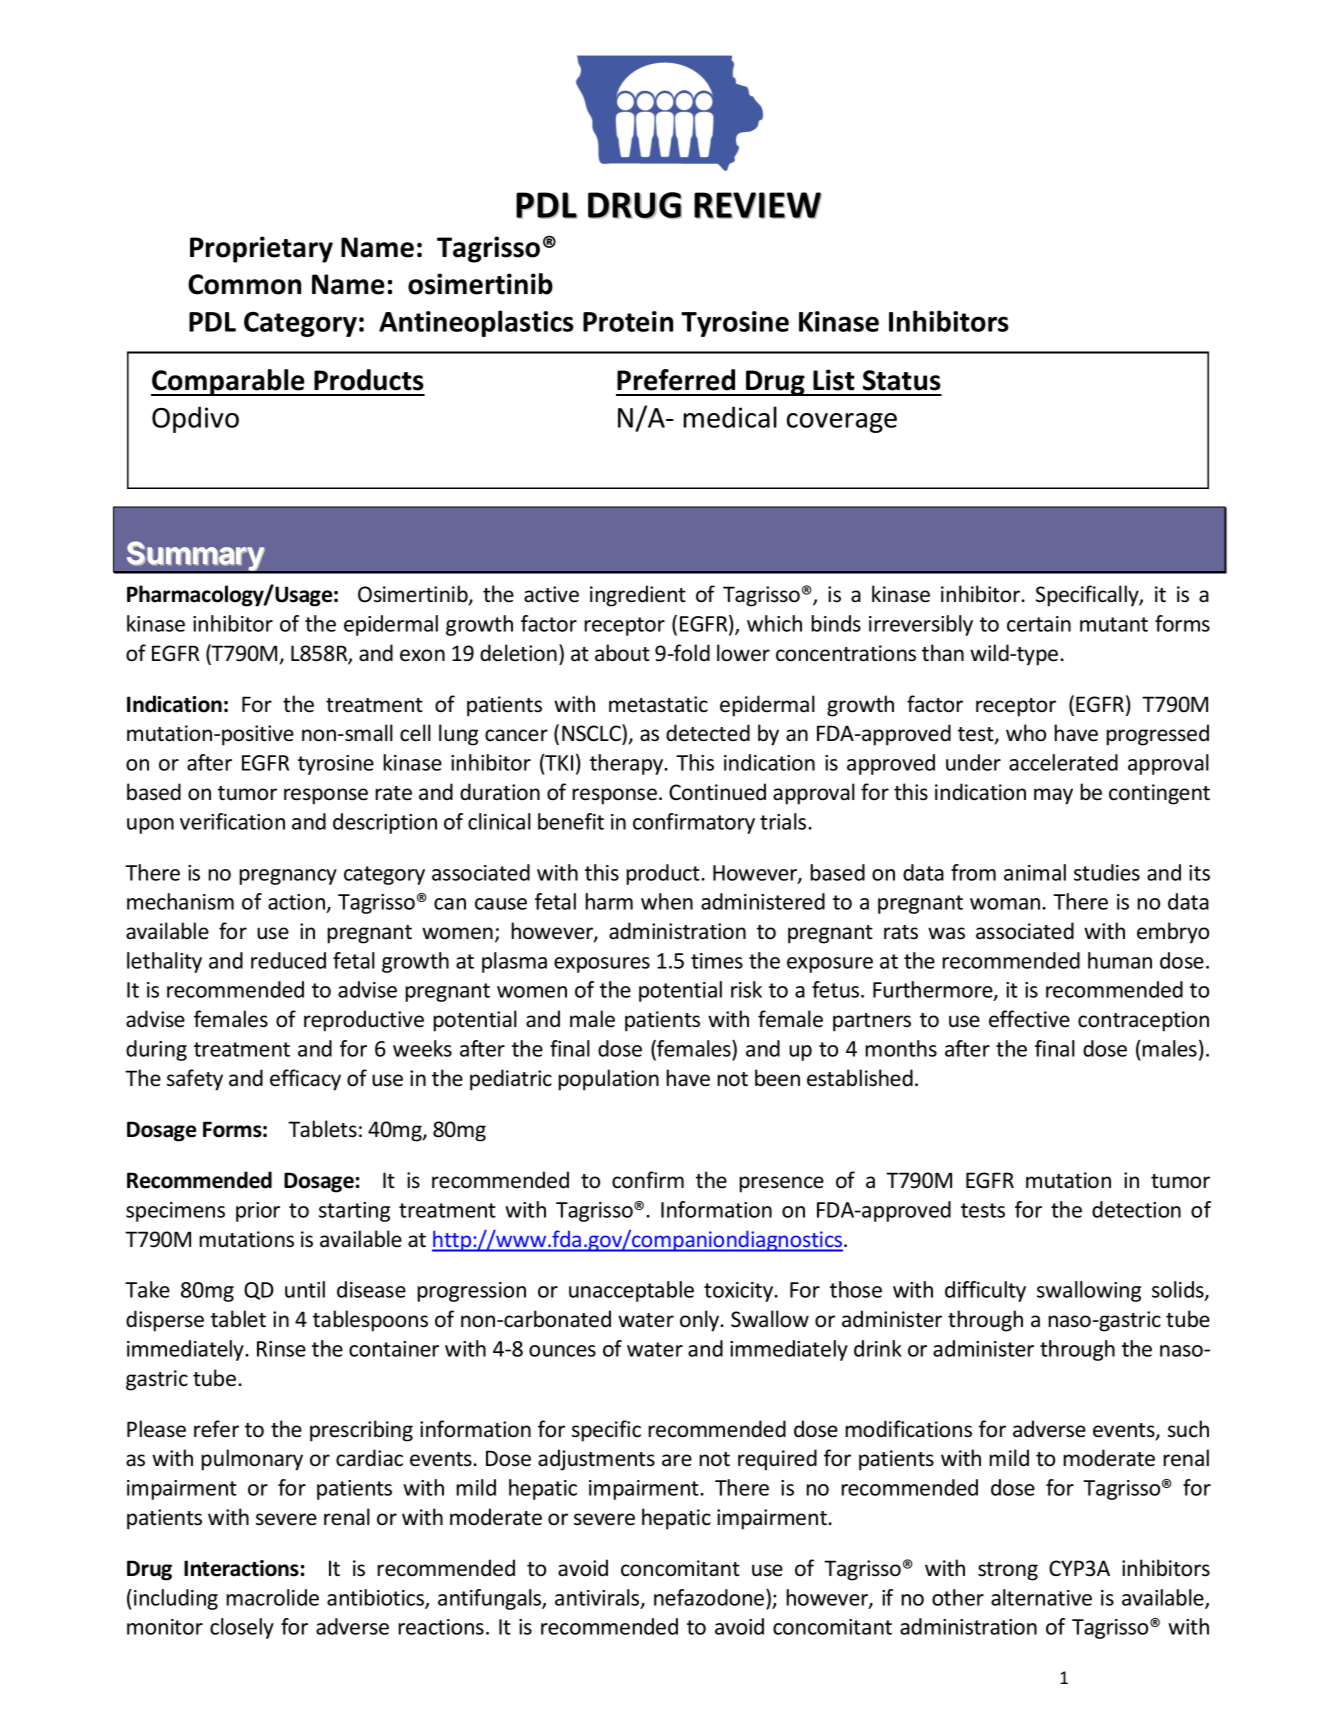  Describe the element at coordinates (272, 1597) in the screenshot. I see `macrolide` at that location.
